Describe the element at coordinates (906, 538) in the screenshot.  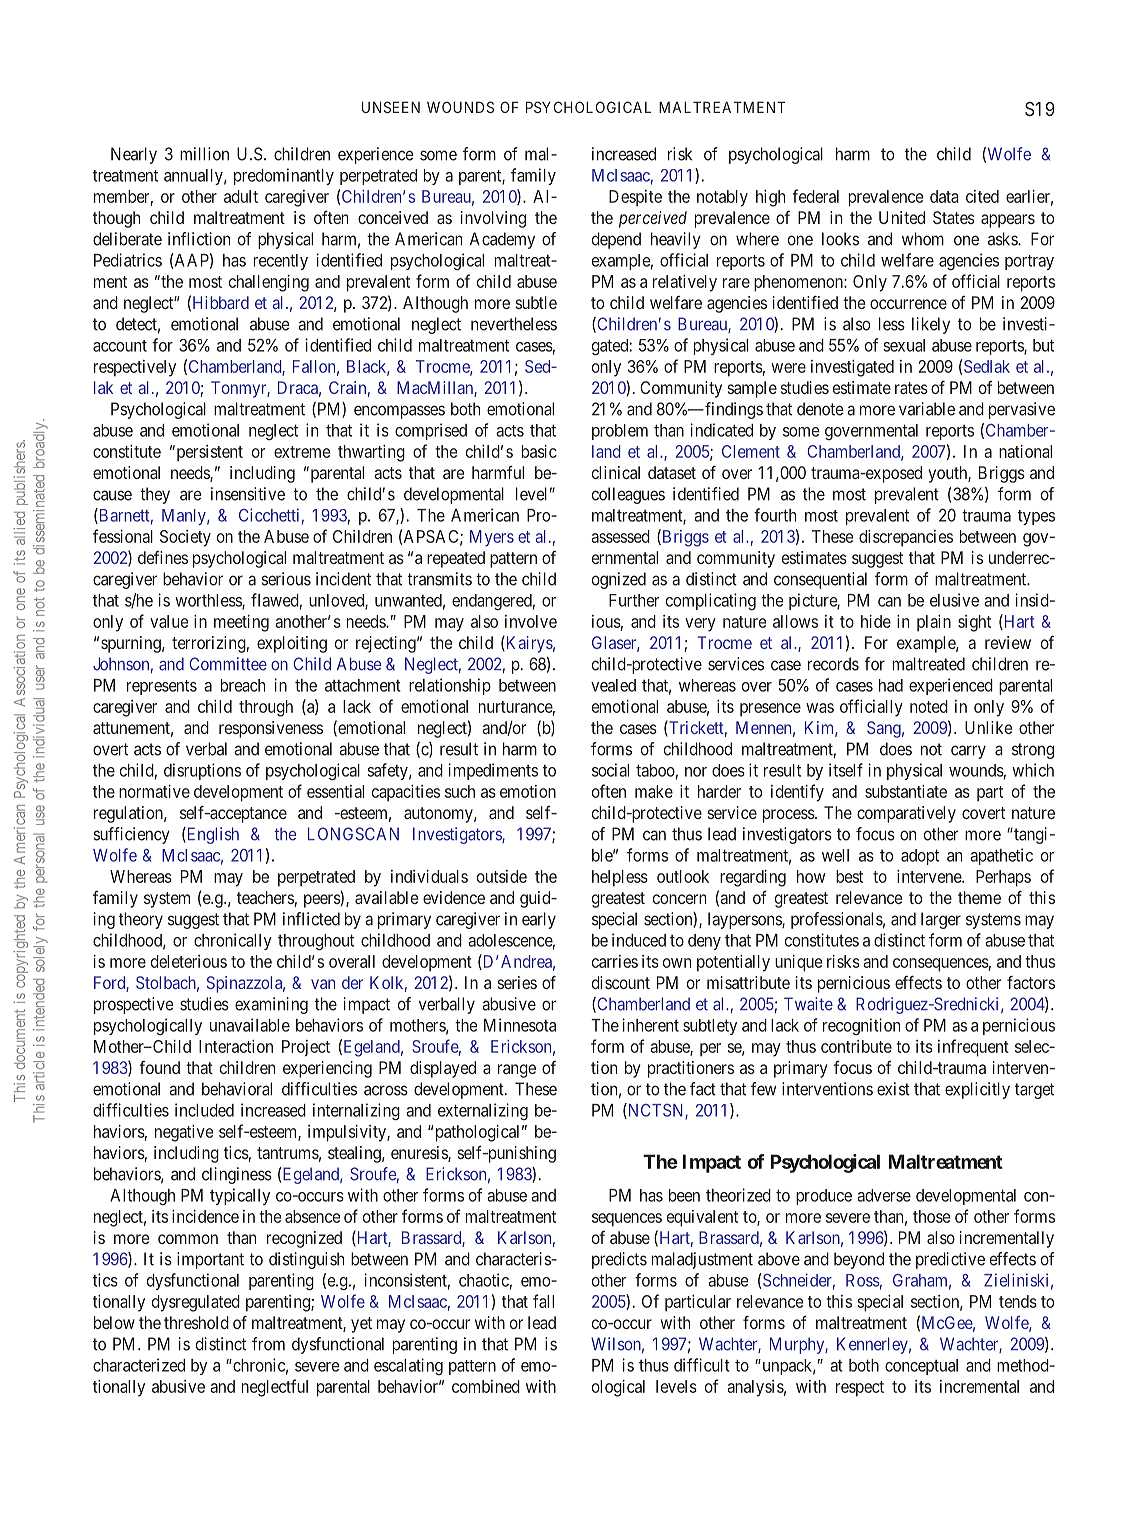
I see `discrepancies` at that location.
